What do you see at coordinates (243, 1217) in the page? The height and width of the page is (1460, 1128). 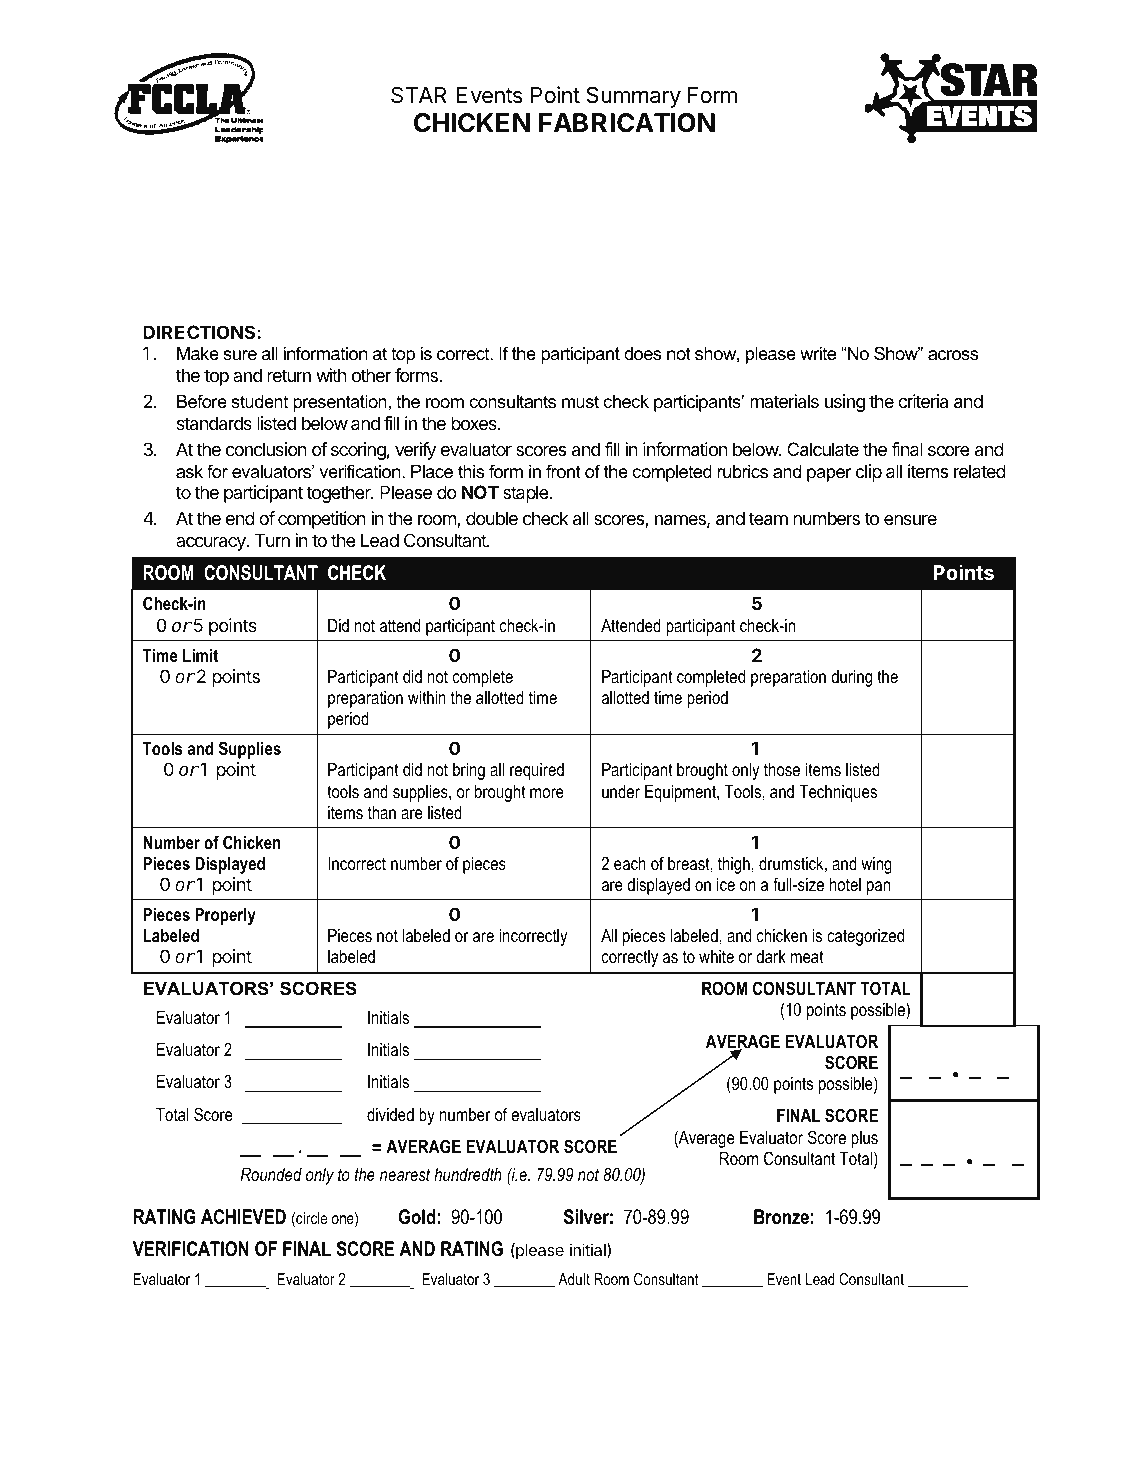 I see `ACHIEVED` at bounding box center [243, 1217].
